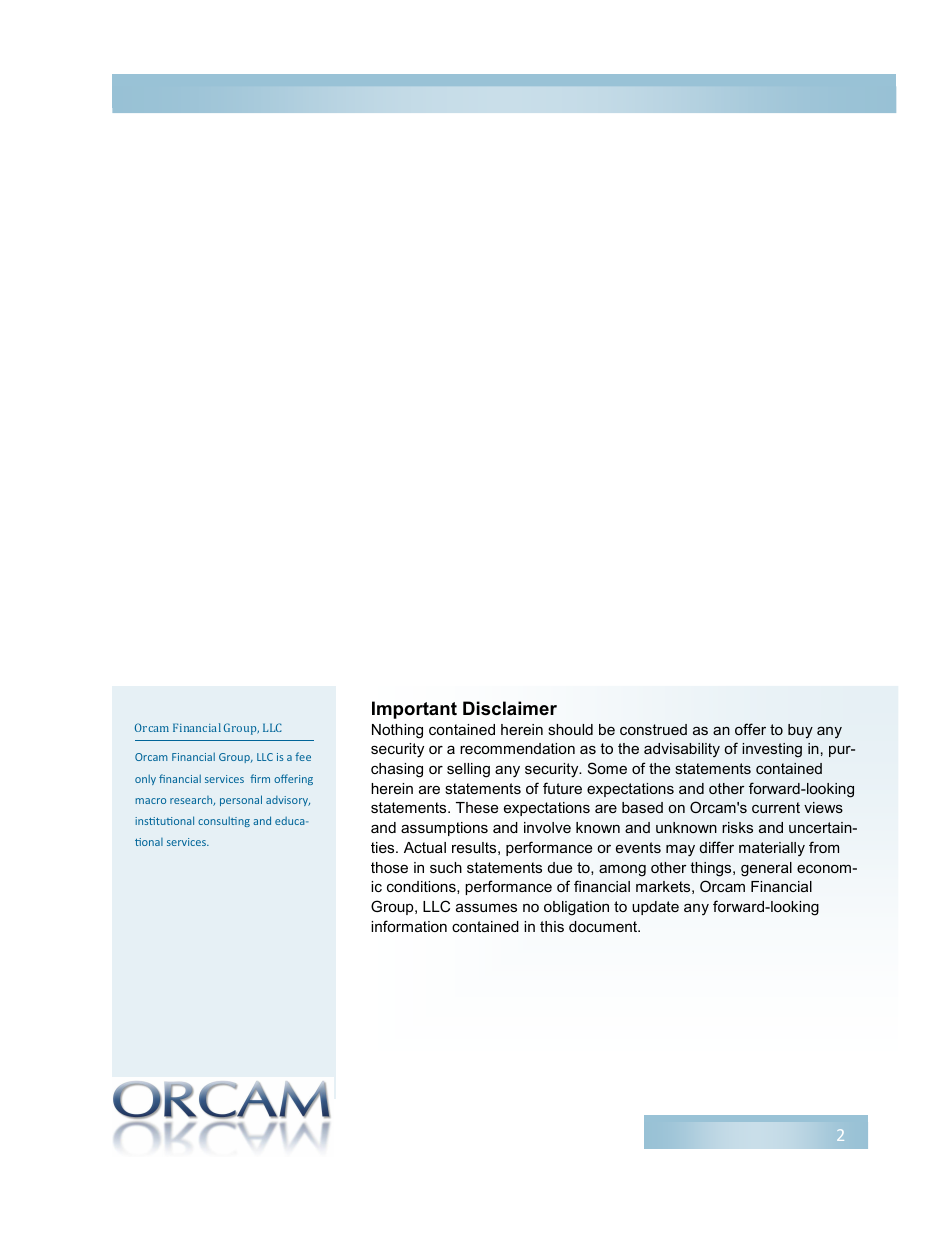  I want to click on Important, so click(414, 710).
